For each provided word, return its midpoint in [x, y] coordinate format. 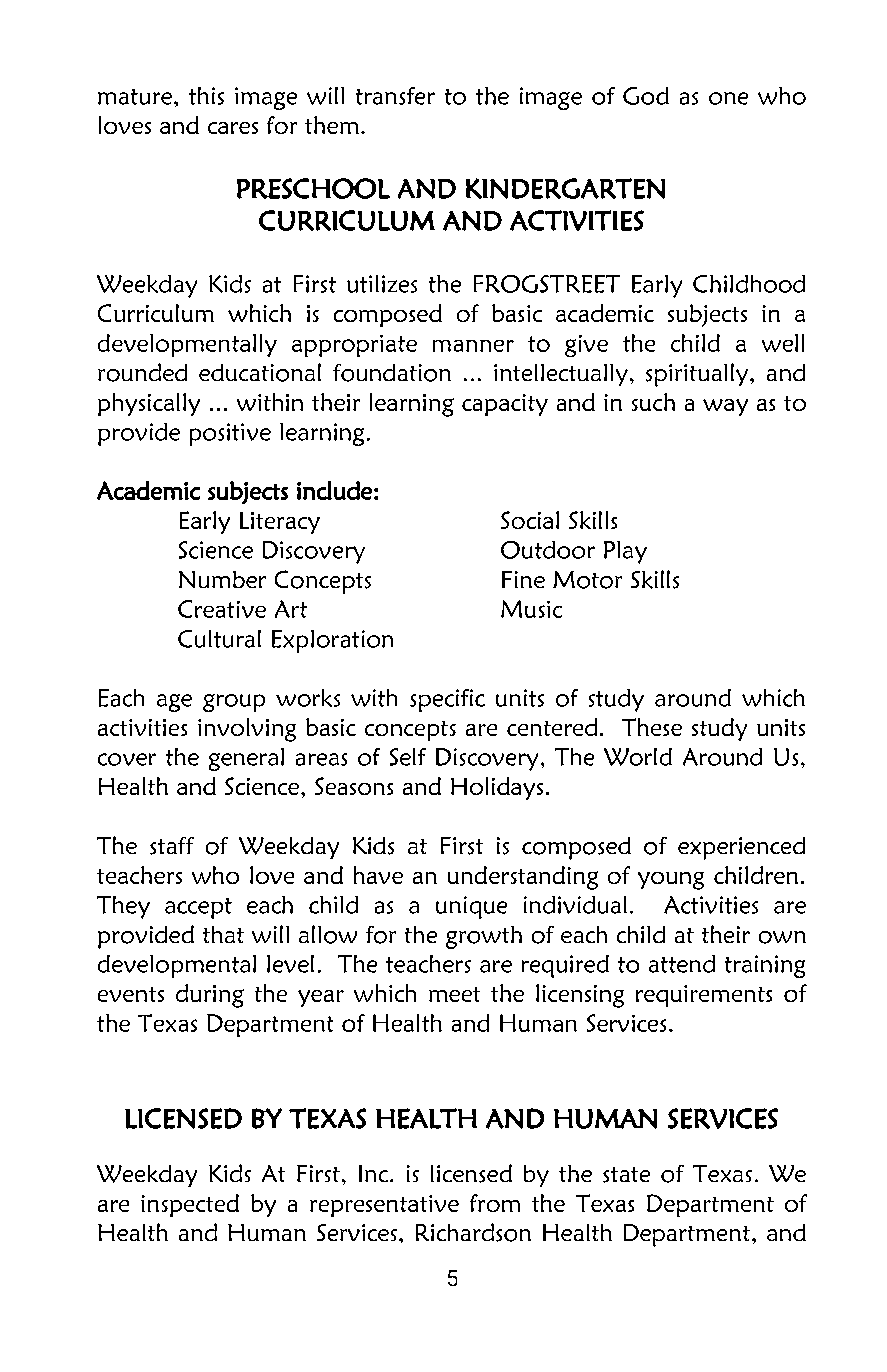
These [652, 727]
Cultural [219, 639]
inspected [190, 1205]
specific [447, 700]
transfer [395, 96]
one [728, 98]
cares [233, 128]
